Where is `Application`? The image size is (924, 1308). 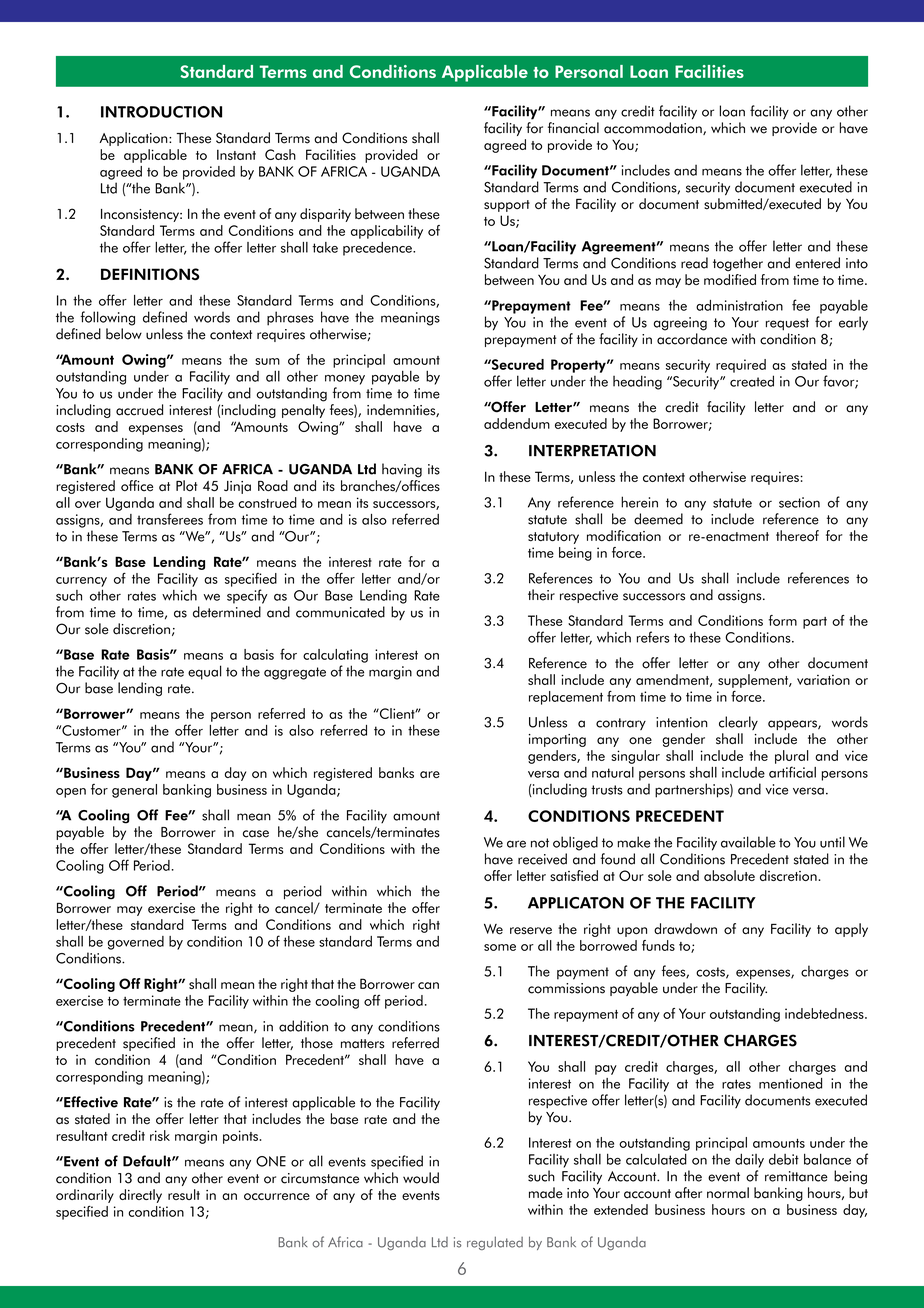
Application is located at coordinates (134, 139).
